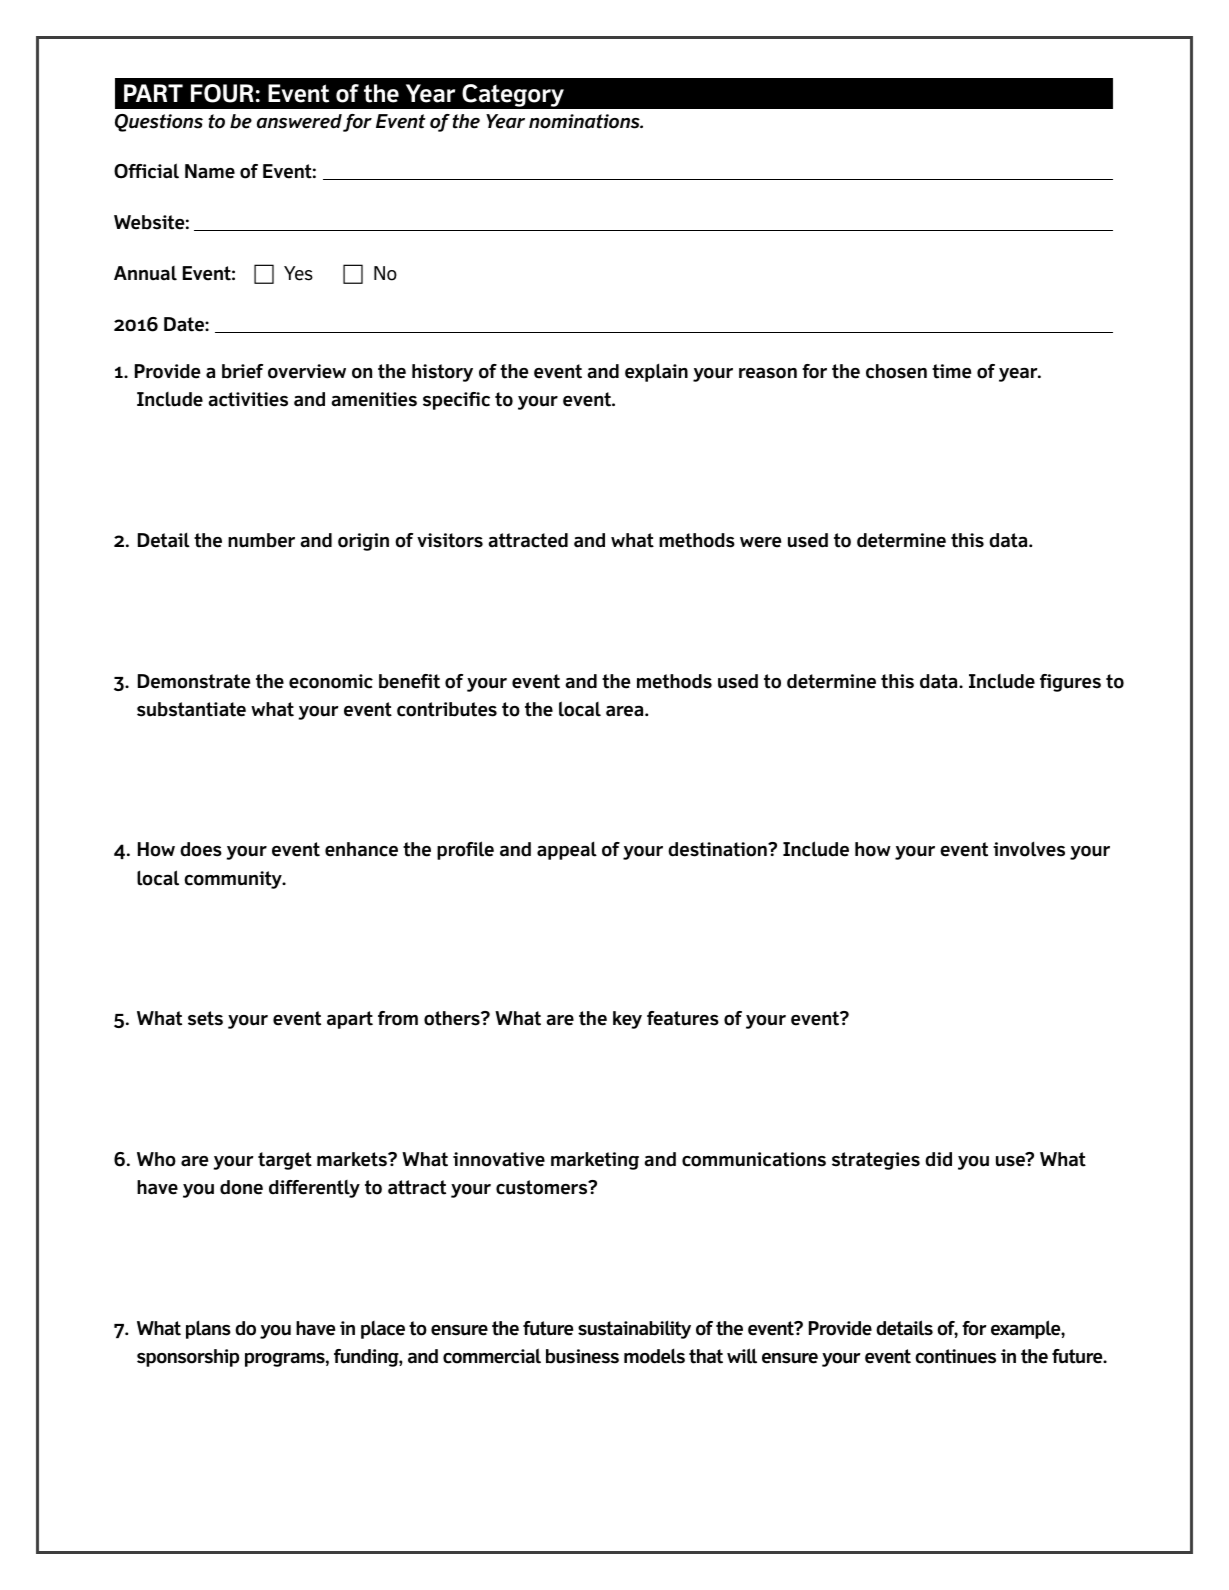 This page has height=1590, width=1229. What do you see at coordinates (951, 371) in the page?
I see `time` at bounding box center [951, 371].
